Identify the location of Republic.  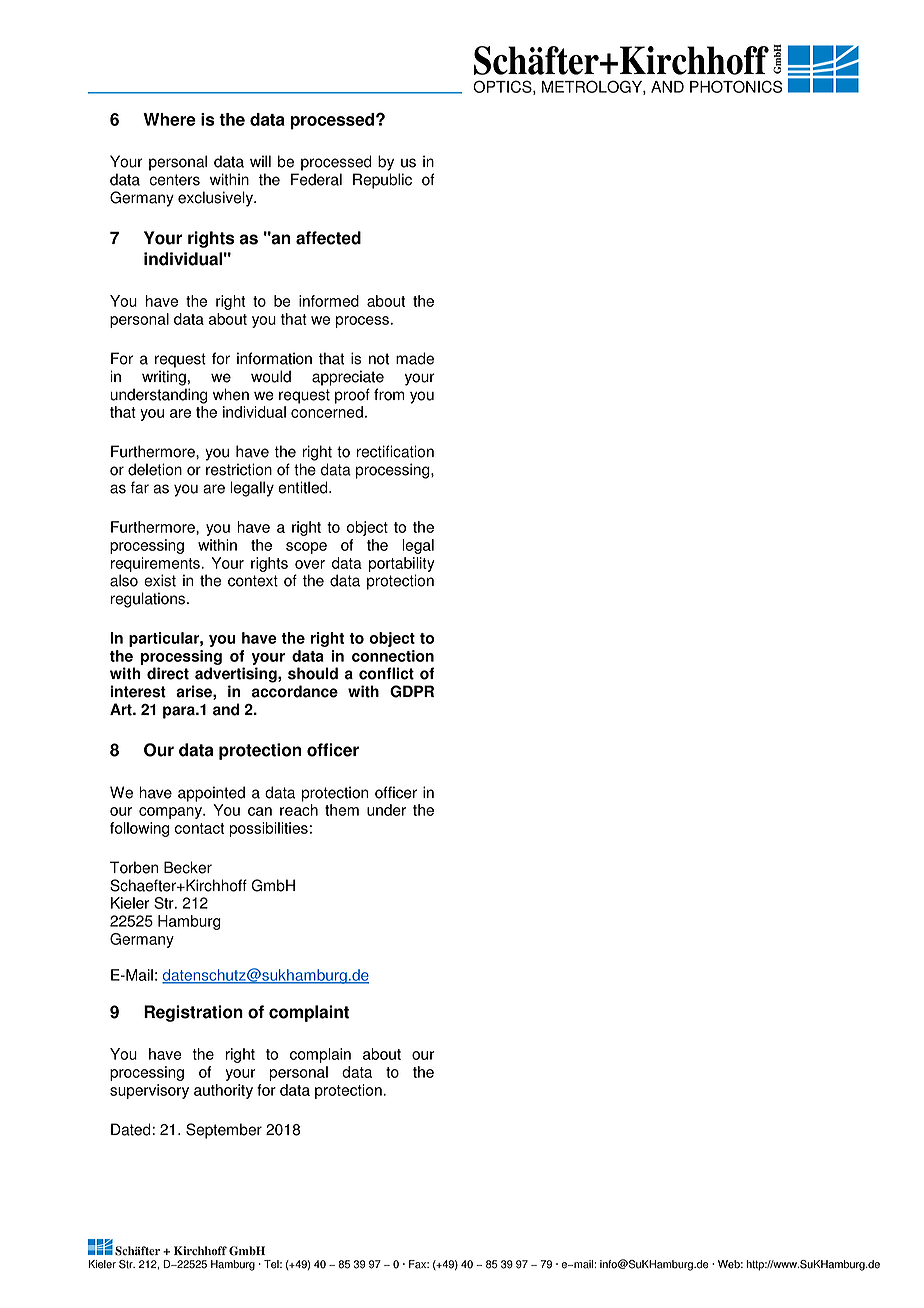
(382, 181).
